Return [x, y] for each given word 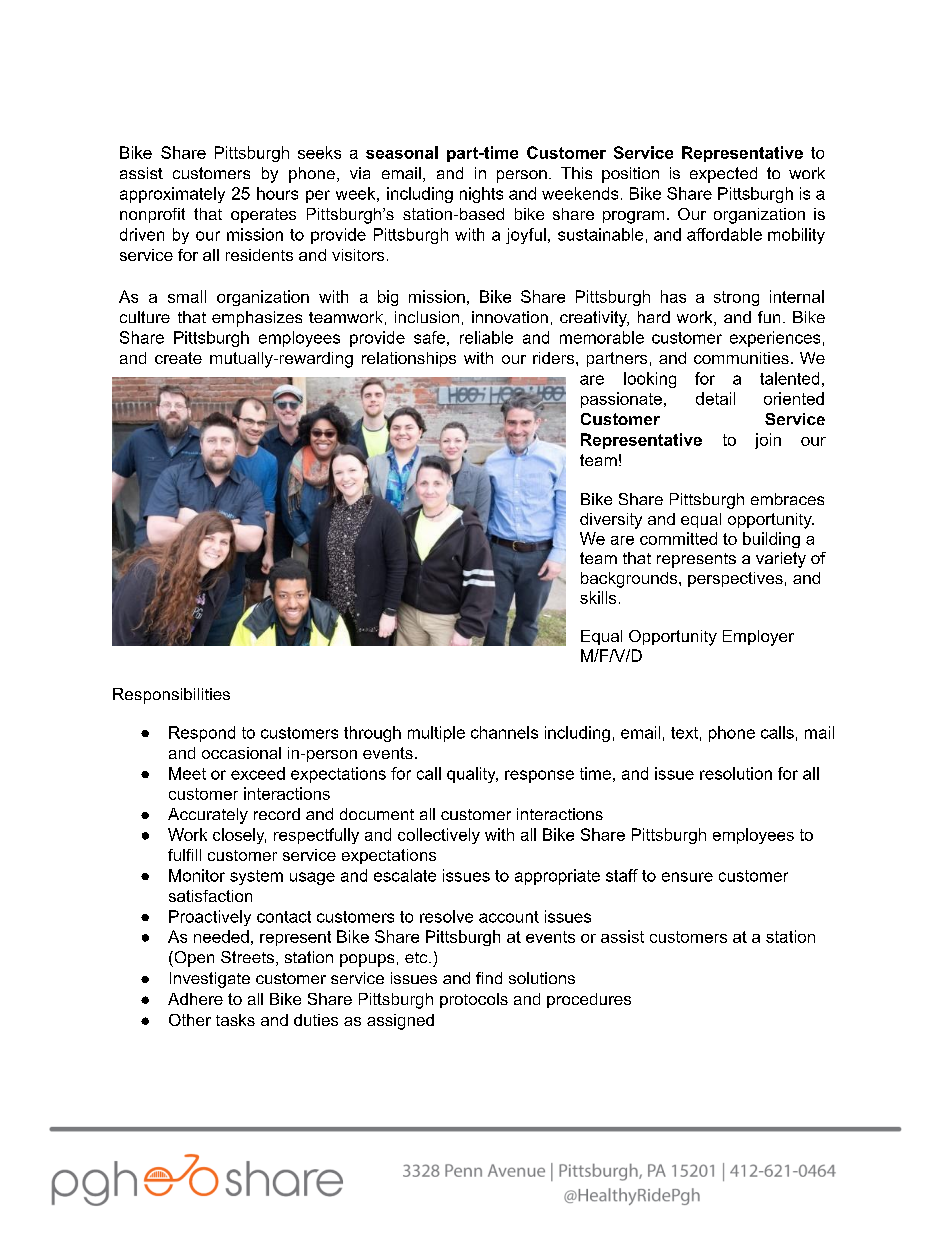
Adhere [195, 999]
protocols [474, 1000]
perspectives [735, 579]
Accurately [208, 816]
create [178, 358]
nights [481, 195]
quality [472, 775]
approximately [172, 195]
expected [723, 175]
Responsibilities [171, 696]
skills [598, 597]
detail [715, 398]
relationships [409, 359]
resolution [736, 773]
